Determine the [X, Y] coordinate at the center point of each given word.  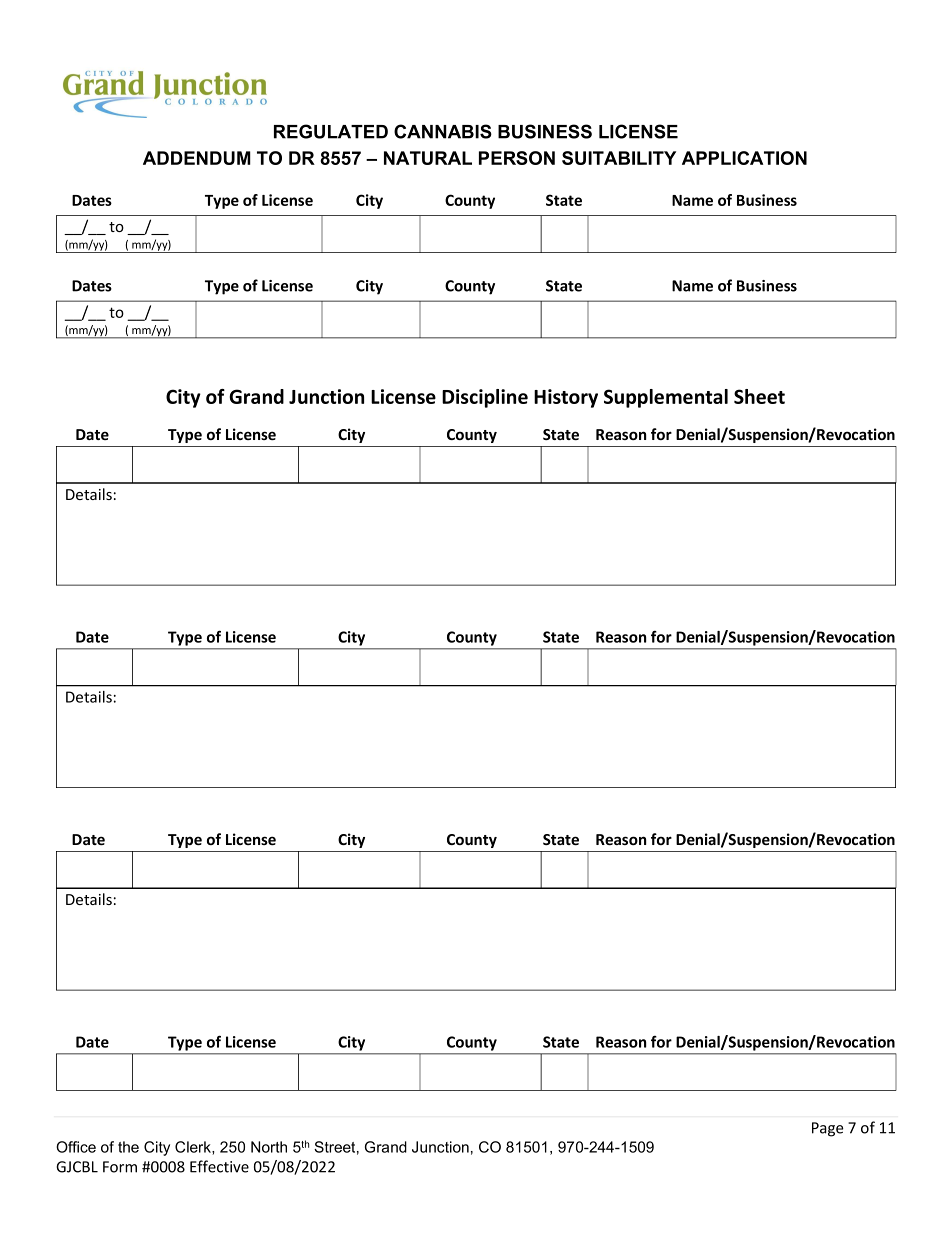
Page [828, 1129]
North [269, 1147]
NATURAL [428, 158]
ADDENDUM [197, 158]
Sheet [759, 396]
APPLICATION [744, 158]
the [128, 1147]
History [566, 398]
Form [120, 1167]
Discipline [485, 398]
